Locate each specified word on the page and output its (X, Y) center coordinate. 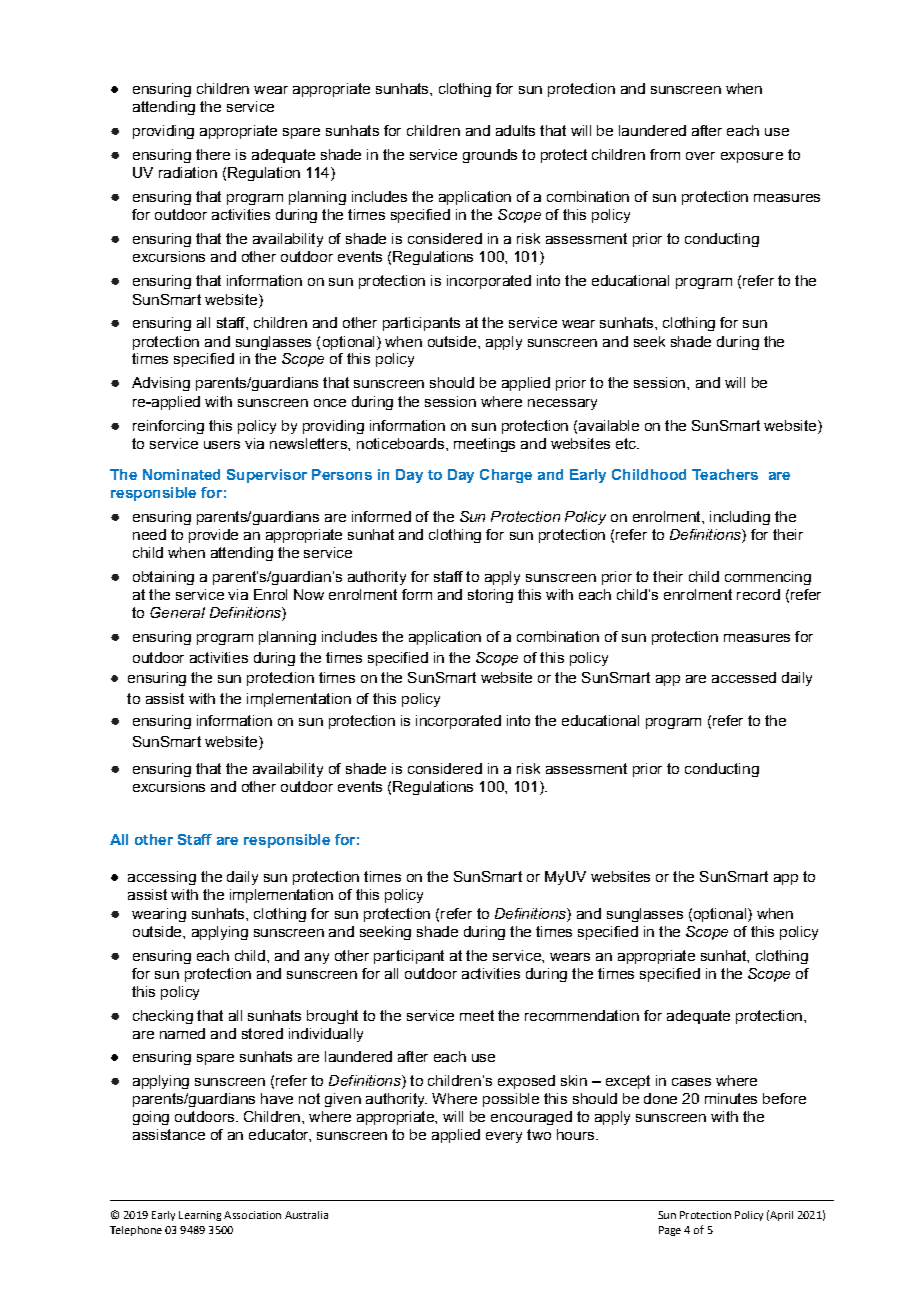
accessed (744, 677)
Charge (506, 476)
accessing (162, 878)
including (740, 518)
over (700, 156)
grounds (490, 156)
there (213, 154)
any (317, 958)
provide (213, 536)
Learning (200, 1216)
